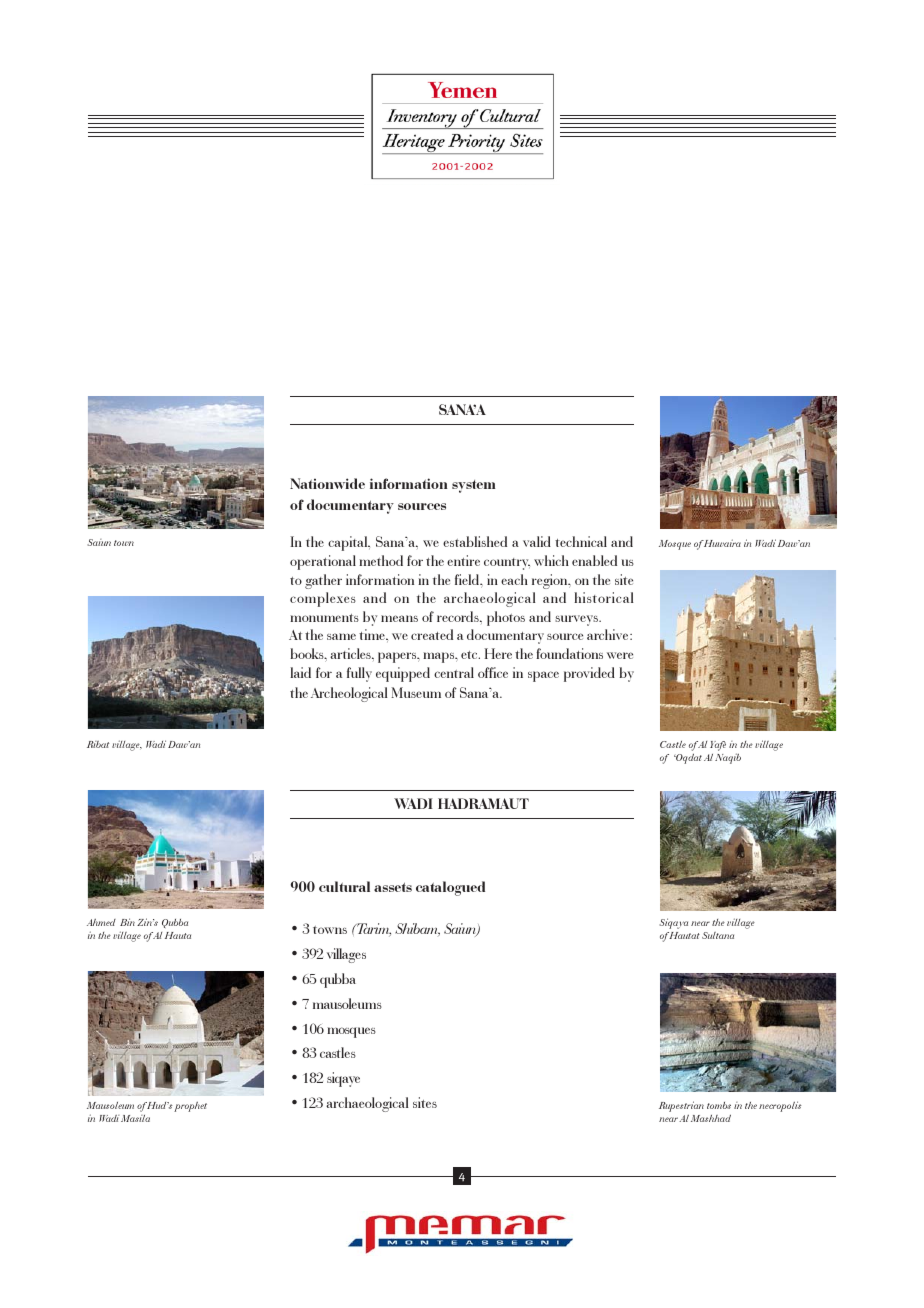  I want to click on provided, so click(589, 674).
